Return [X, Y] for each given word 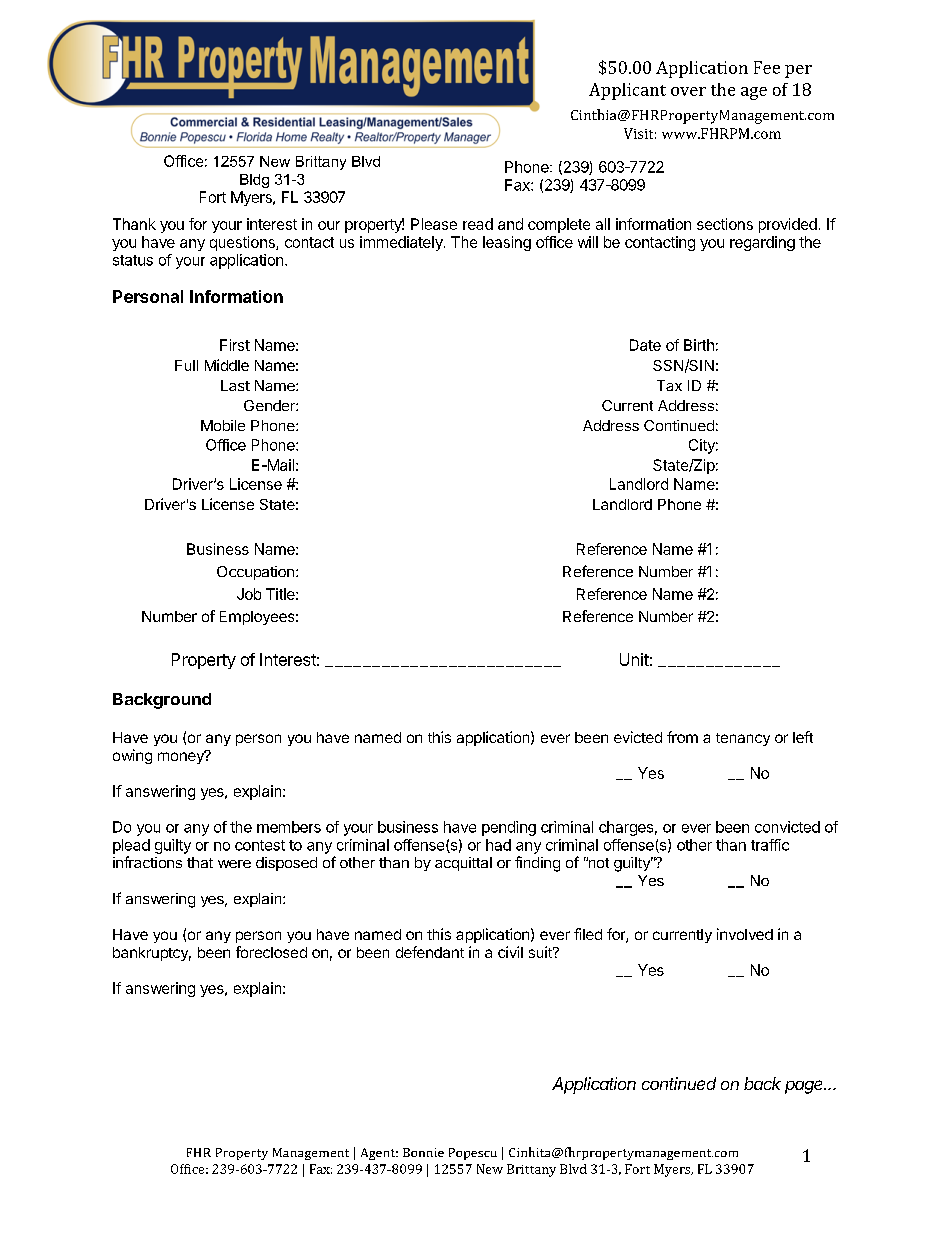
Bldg [254, 181]
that [200, 862]
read [478, 224]
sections [725, 224]
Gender [270, 405]
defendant [430, 952]
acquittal [463, 864]
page [805, 1087]
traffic [770, 845]
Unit [634, 659]
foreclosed [271, 952]
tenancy [743, 739]
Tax [669, 385]
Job [249, 594]
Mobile [223, 425]
